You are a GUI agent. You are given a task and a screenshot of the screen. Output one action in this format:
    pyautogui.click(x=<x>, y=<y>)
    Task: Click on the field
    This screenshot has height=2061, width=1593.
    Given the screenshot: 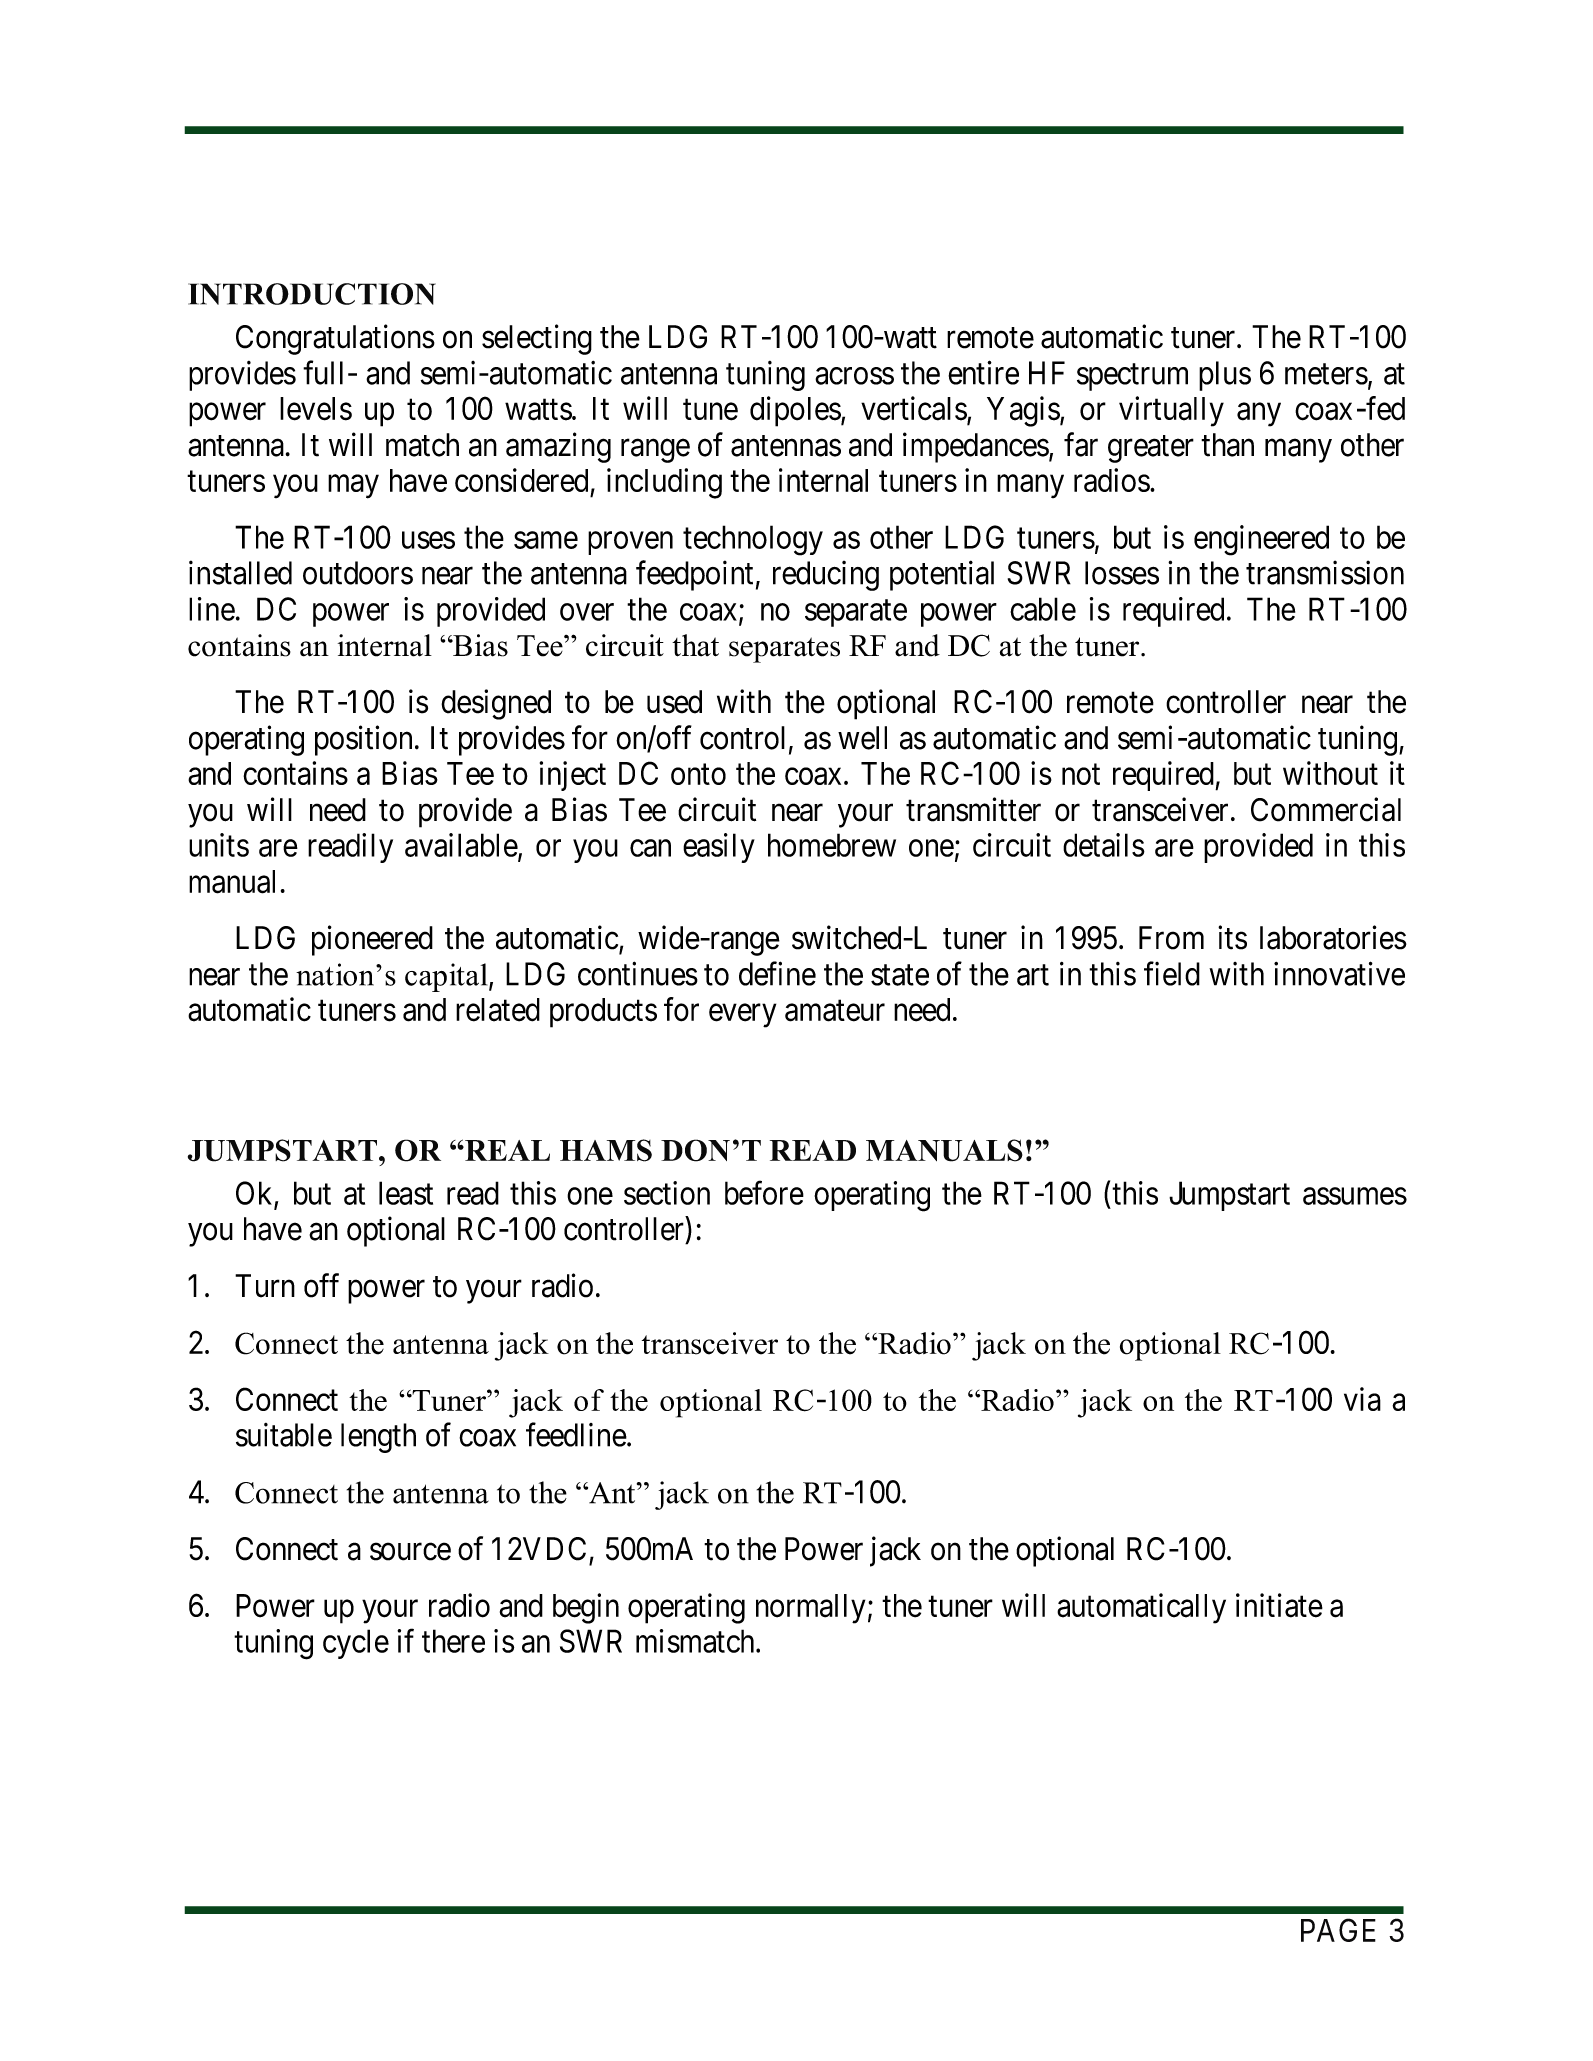 What is the action you would take?
    pyautogui.click(x=1172, y=973)
